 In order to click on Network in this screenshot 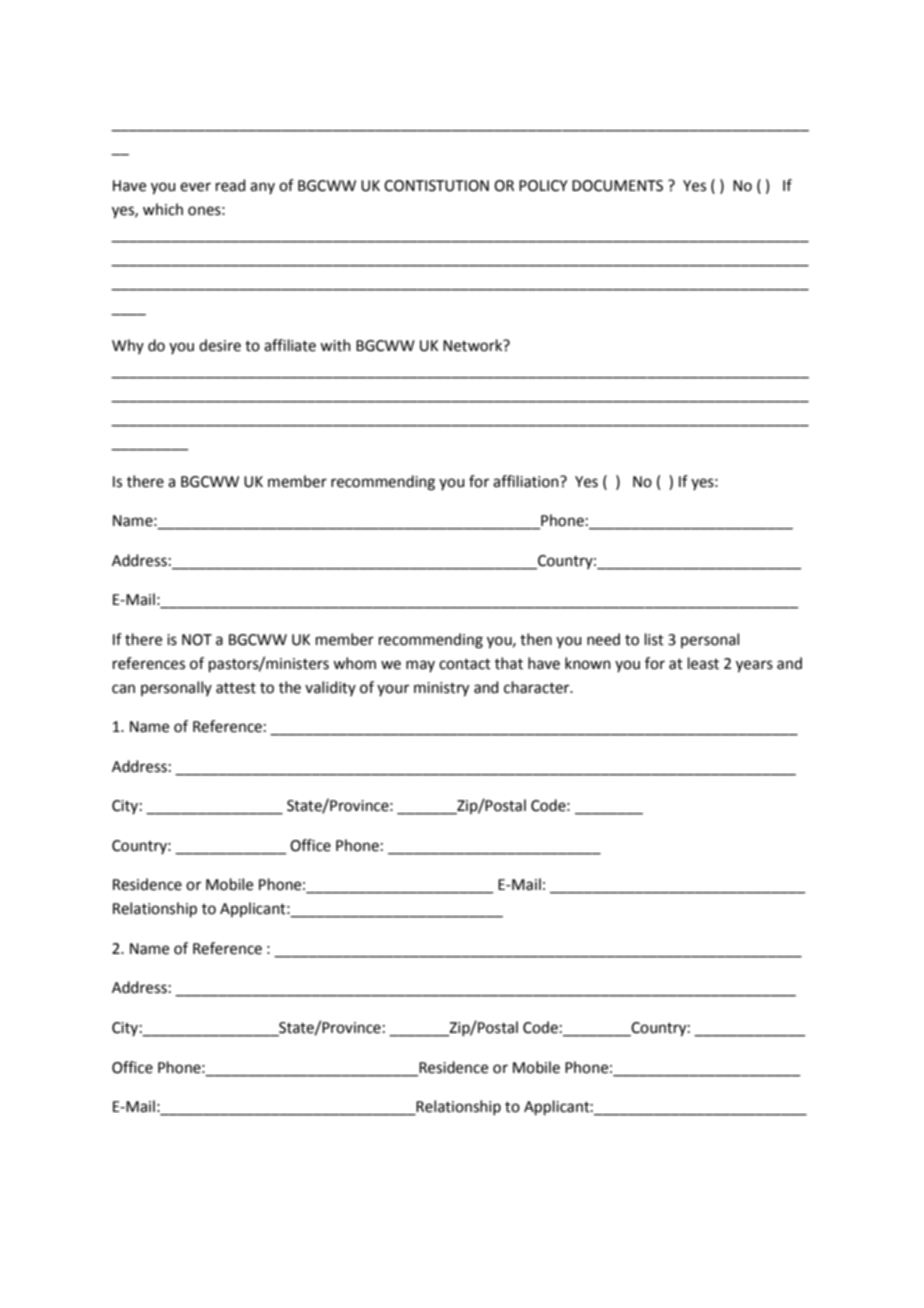, I will do `click(474, 345)`.
